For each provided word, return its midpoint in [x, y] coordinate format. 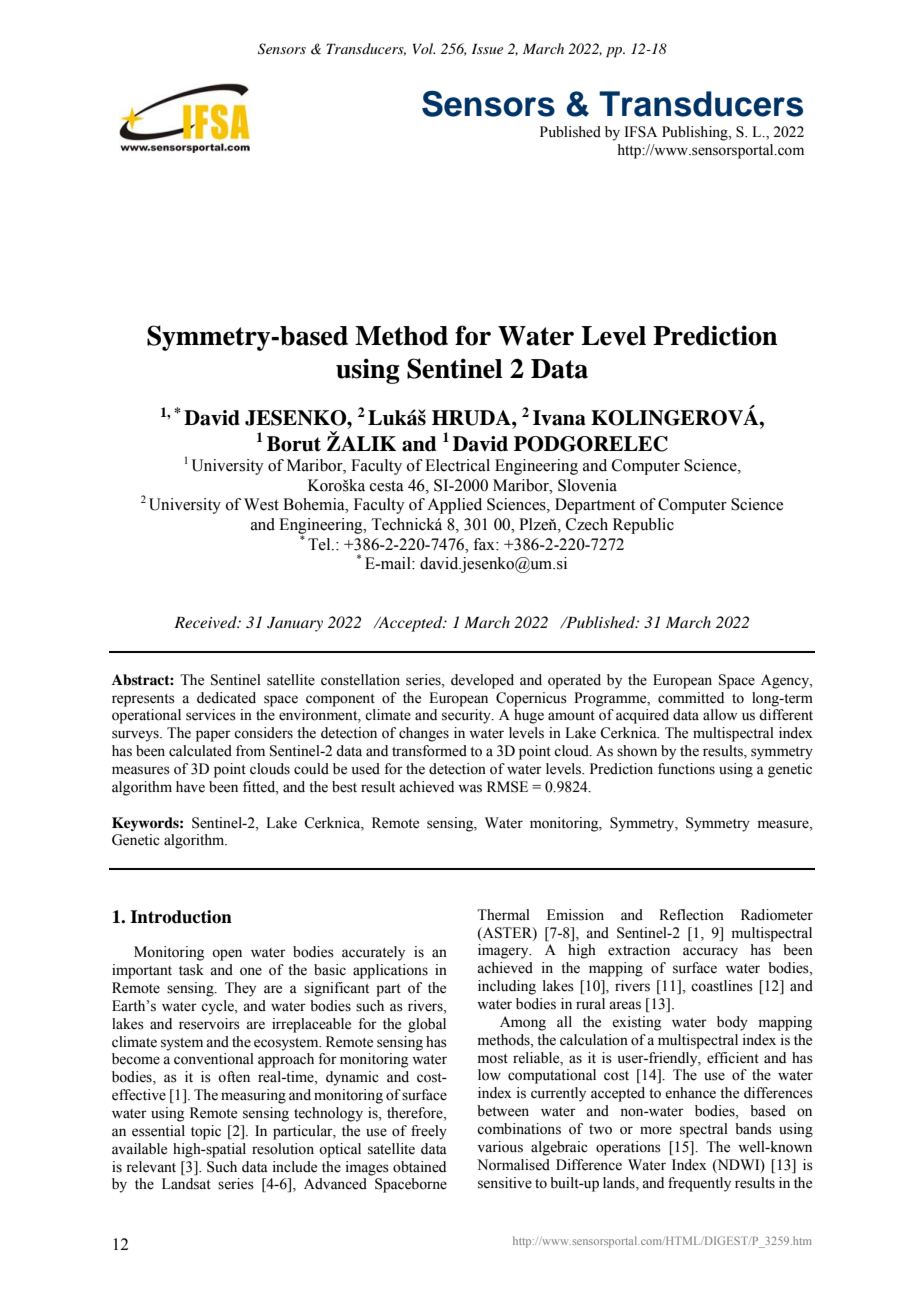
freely [429, 1132]
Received [206, 622]
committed [691, 698]
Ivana [559, 418]
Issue [487, 48]
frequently [699, 1184]
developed [482, 681]
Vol [424, 48]
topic [206, 1132]
